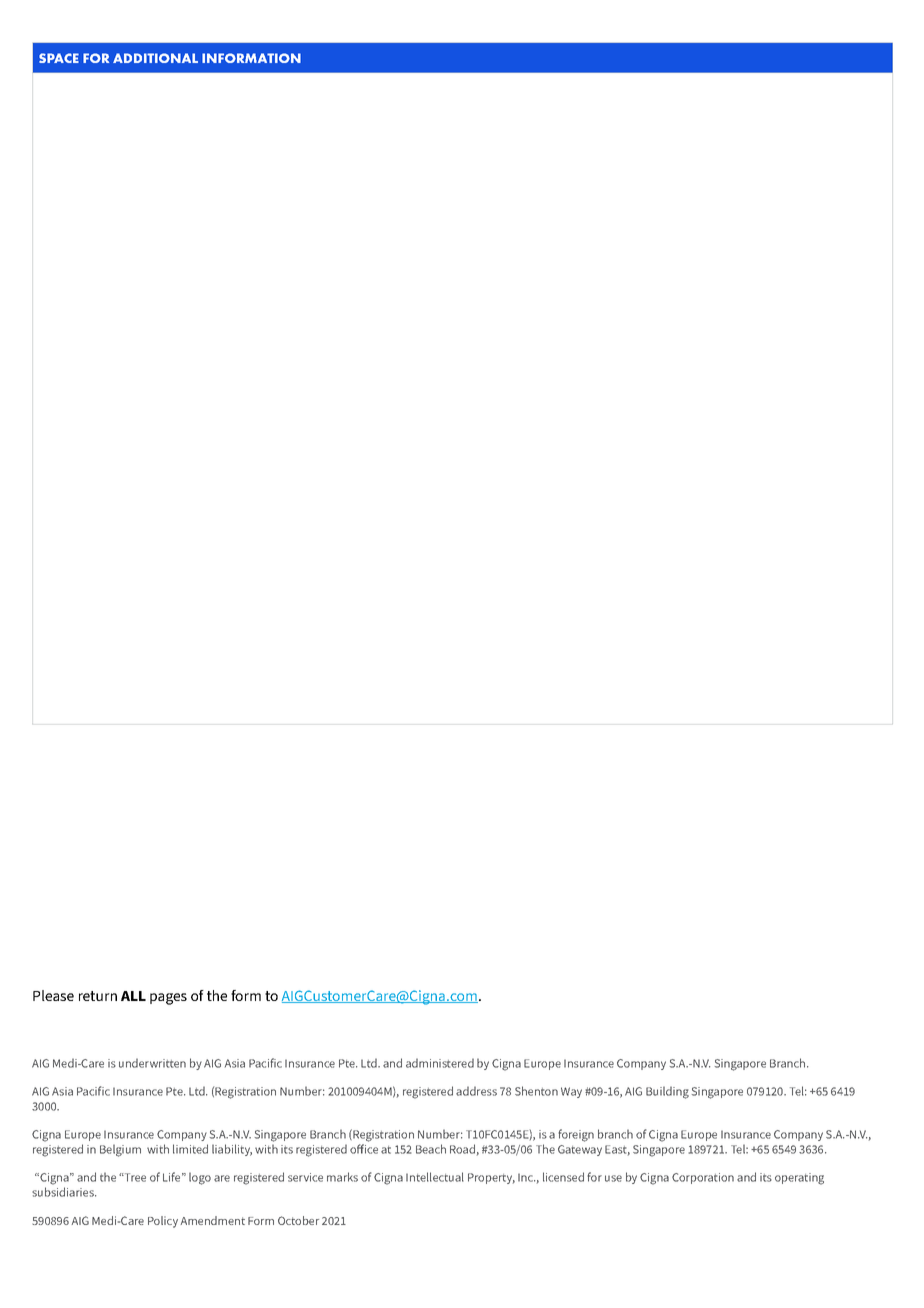 The width and height of the screenshot is (924, 1308). What do you see at coordinates (155, 58) in the screenshot?
I see `ADDITIONAL` at bounding box center [155, 58].
